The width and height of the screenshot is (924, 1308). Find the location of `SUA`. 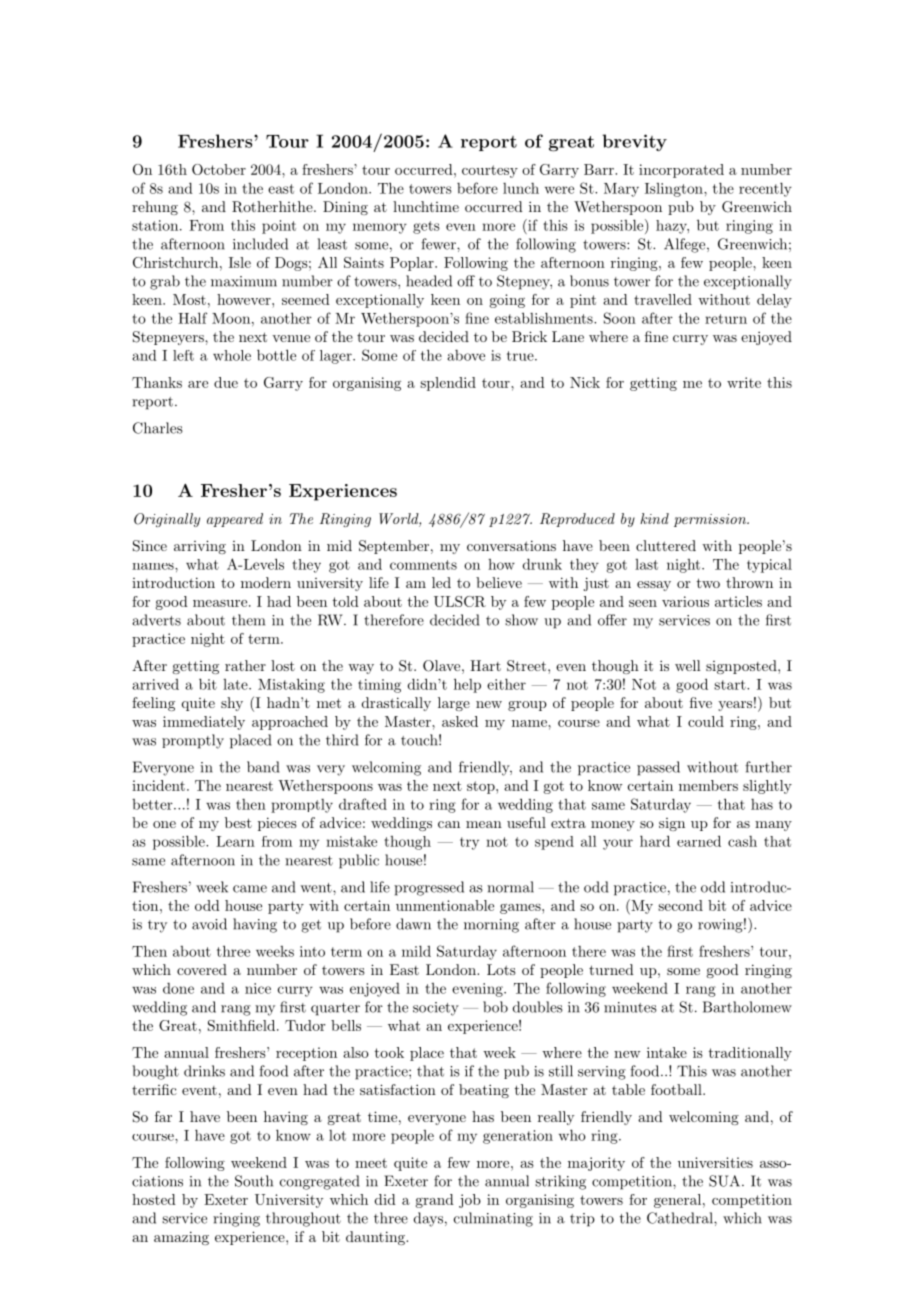

SUA is located at coordinates (726, 1181).
